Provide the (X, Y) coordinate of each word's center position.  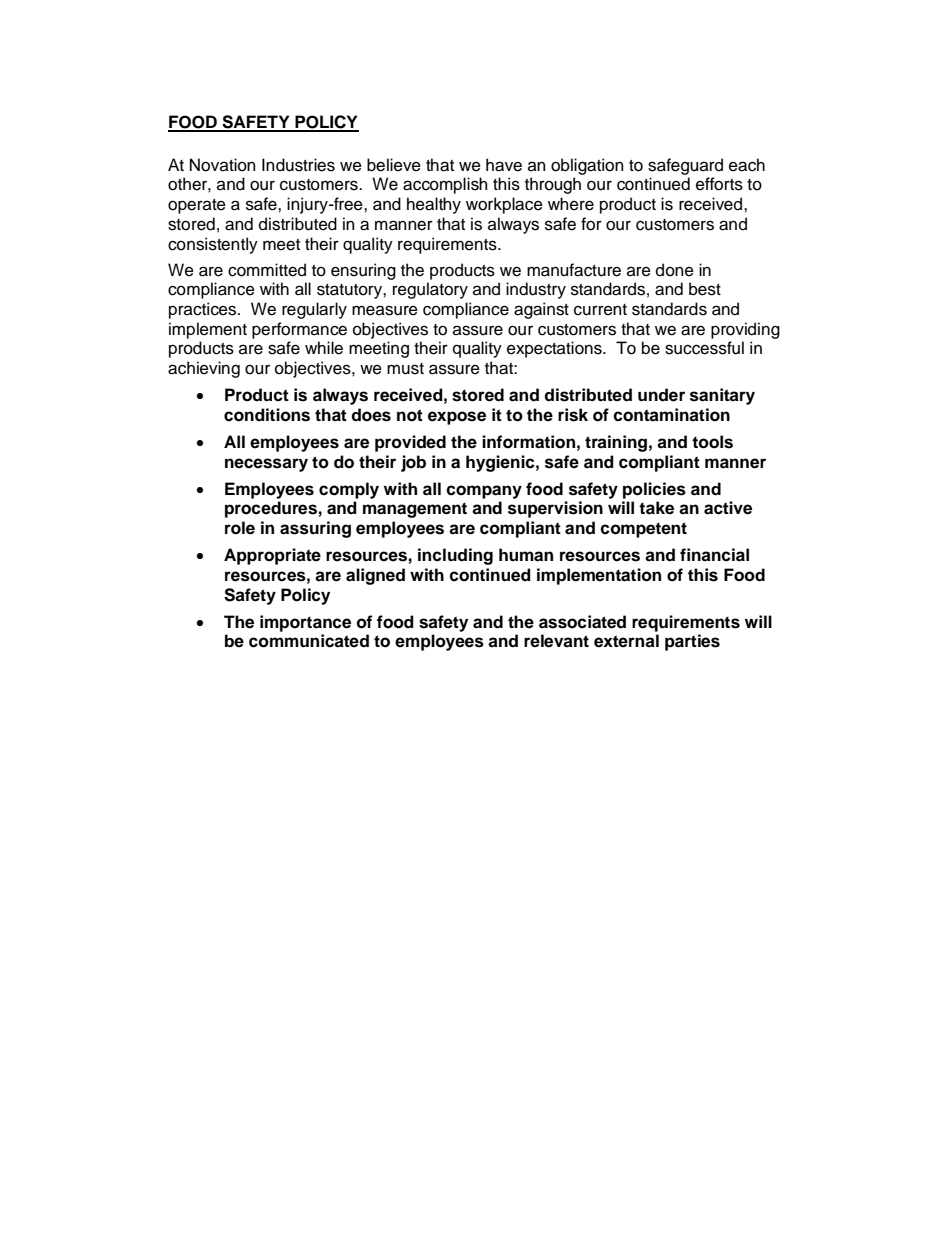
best (705, 289)
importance (305, 623)
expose (457, 418)
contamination (671, 415)
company (484, 492)
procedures (271, 509)
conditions (267, 415)
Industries (298, 165)
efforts (719, 184)
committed (267, 270)
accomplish (445, 185)
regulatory (430, 290)
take (656, 508)
